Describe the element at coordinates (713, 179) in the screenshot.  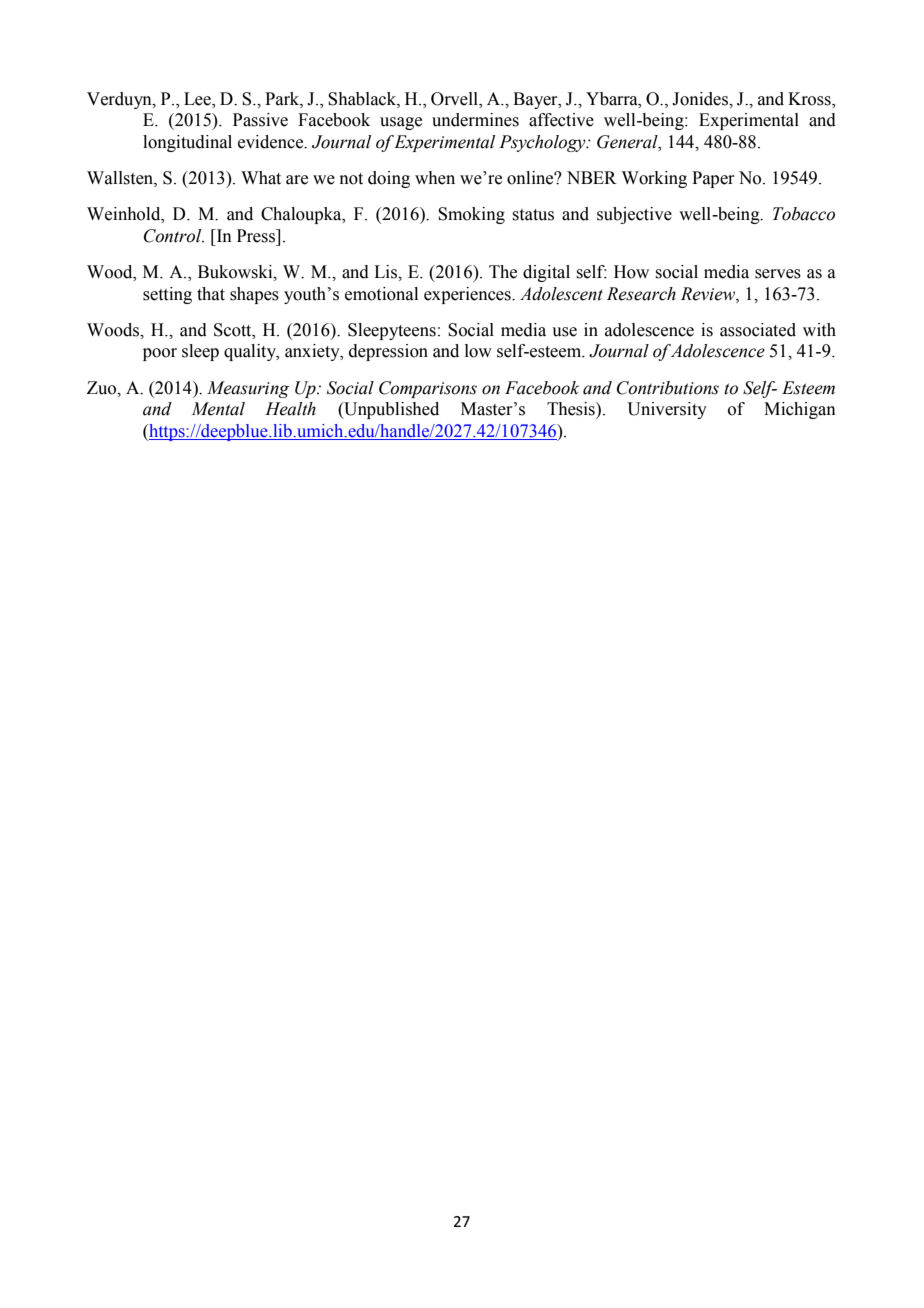
I see `Paper` at that location.
